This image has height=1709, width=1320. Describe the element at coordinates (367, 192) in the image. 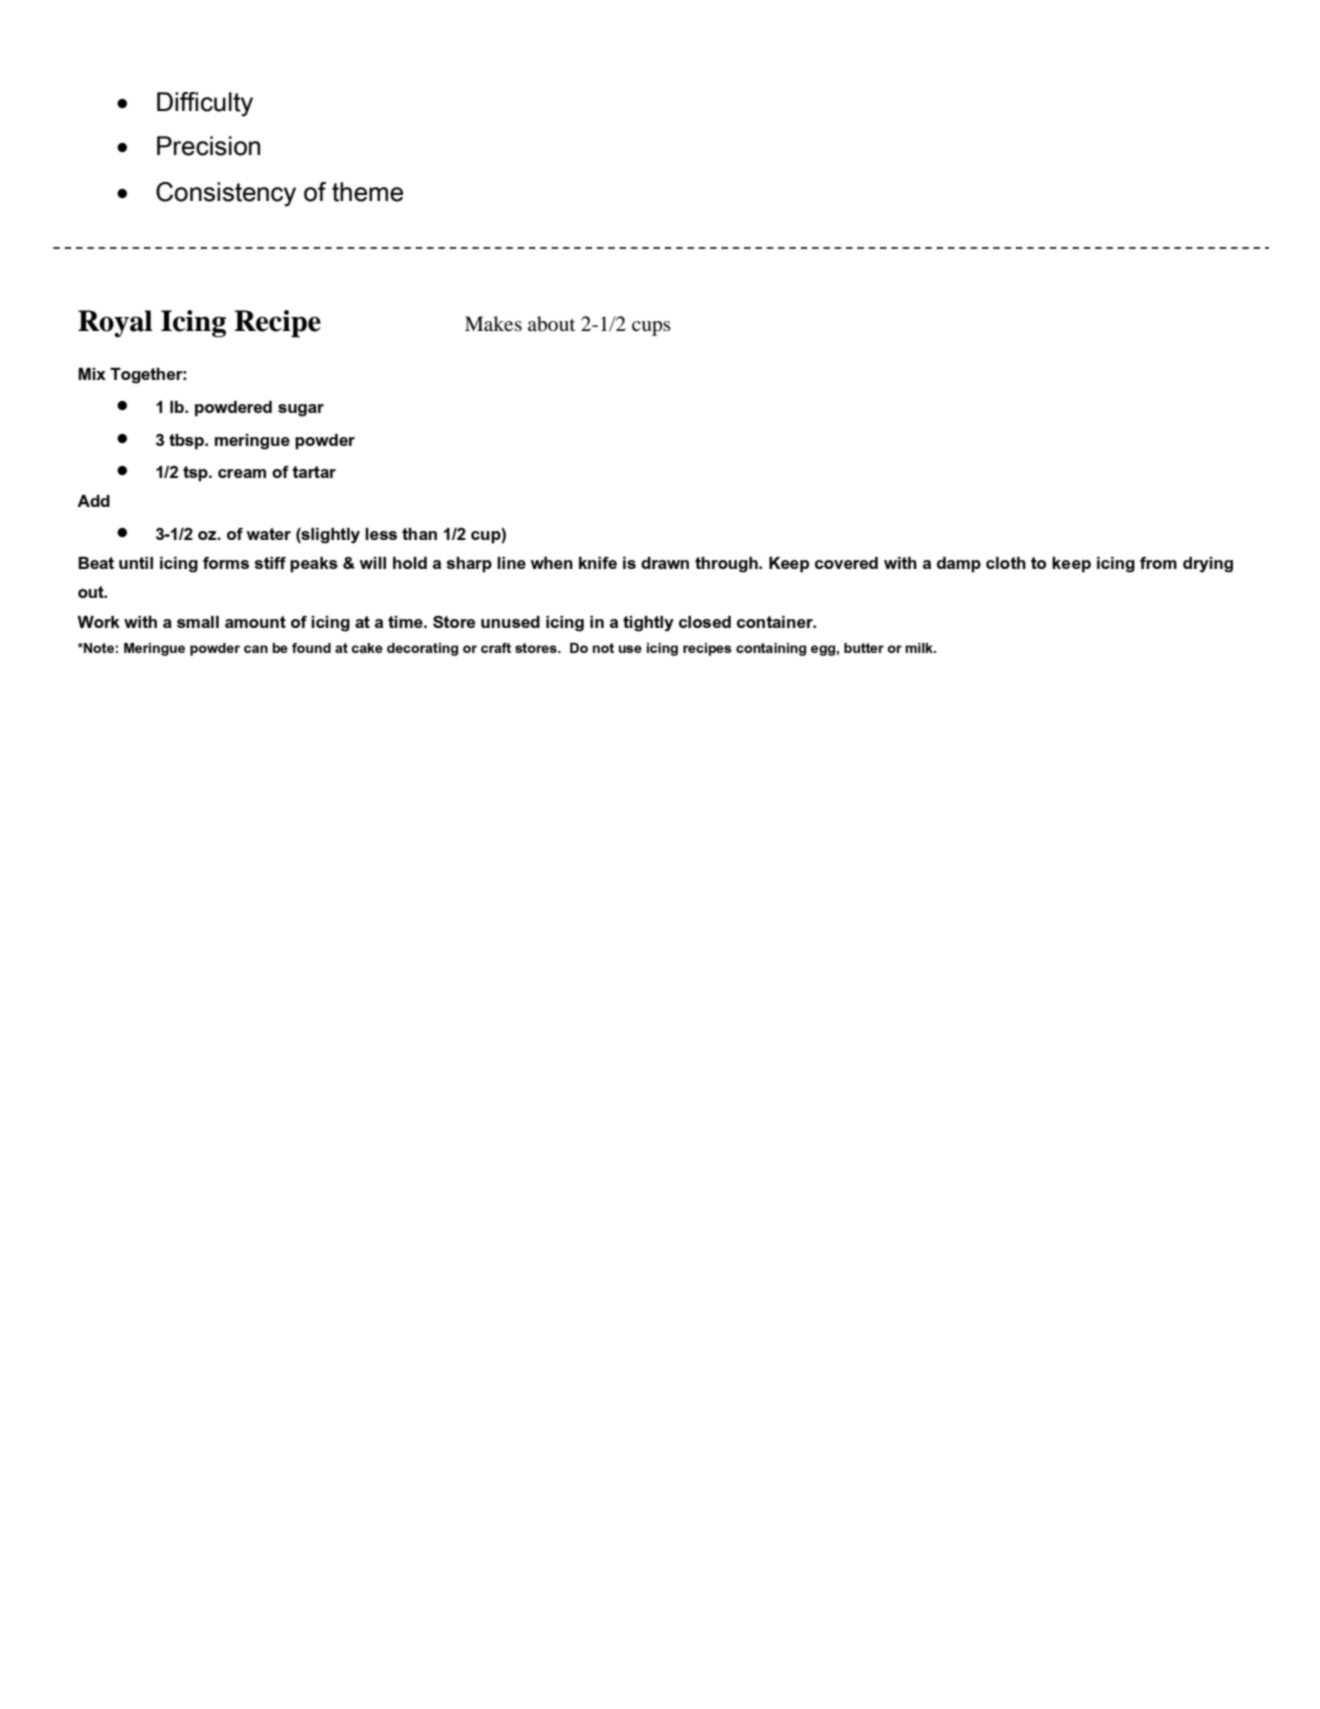

I see `theme` at that location.
